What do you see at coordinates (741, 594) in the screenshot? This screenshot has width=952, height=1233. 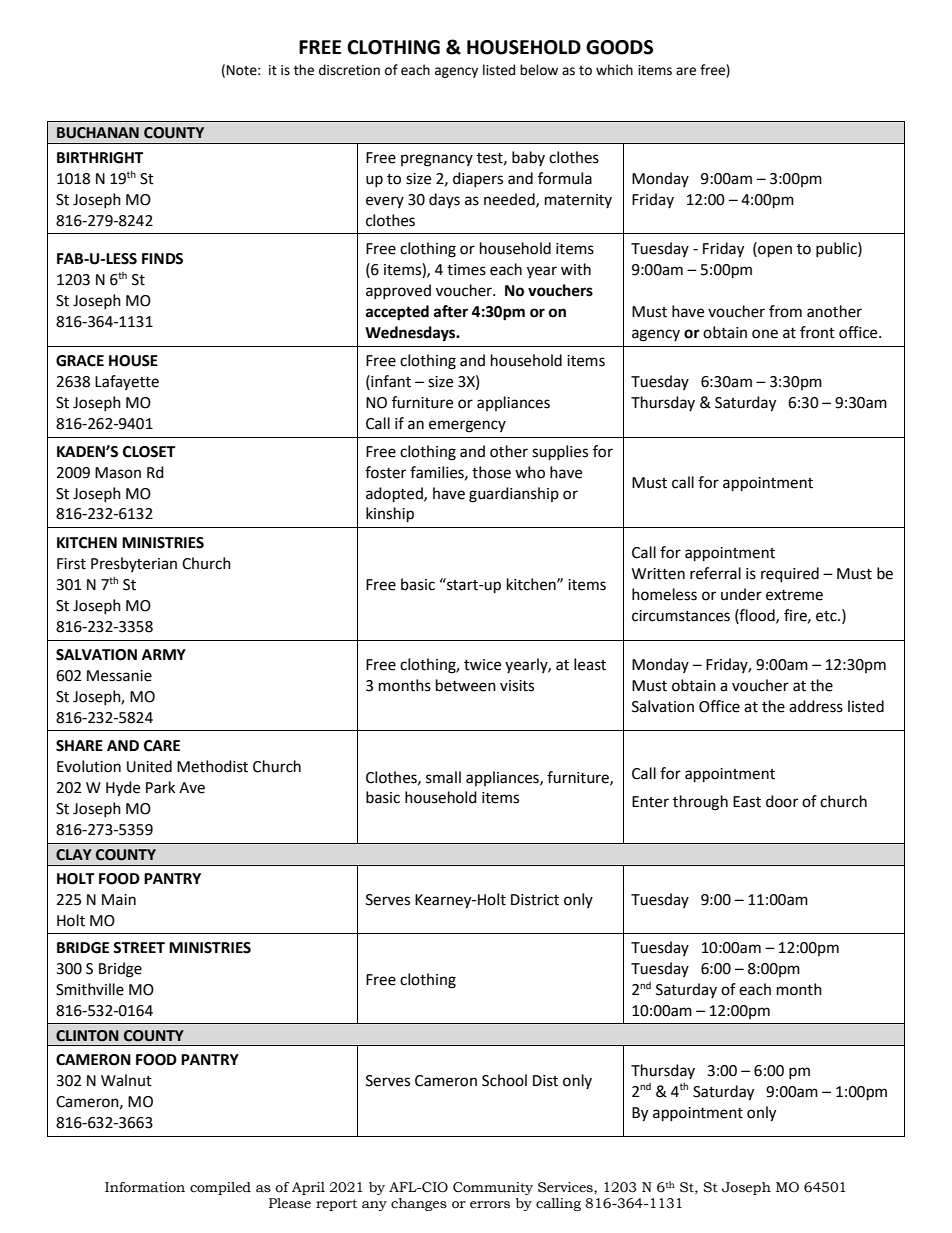 I see `under` at bounding box center [741, 594].
